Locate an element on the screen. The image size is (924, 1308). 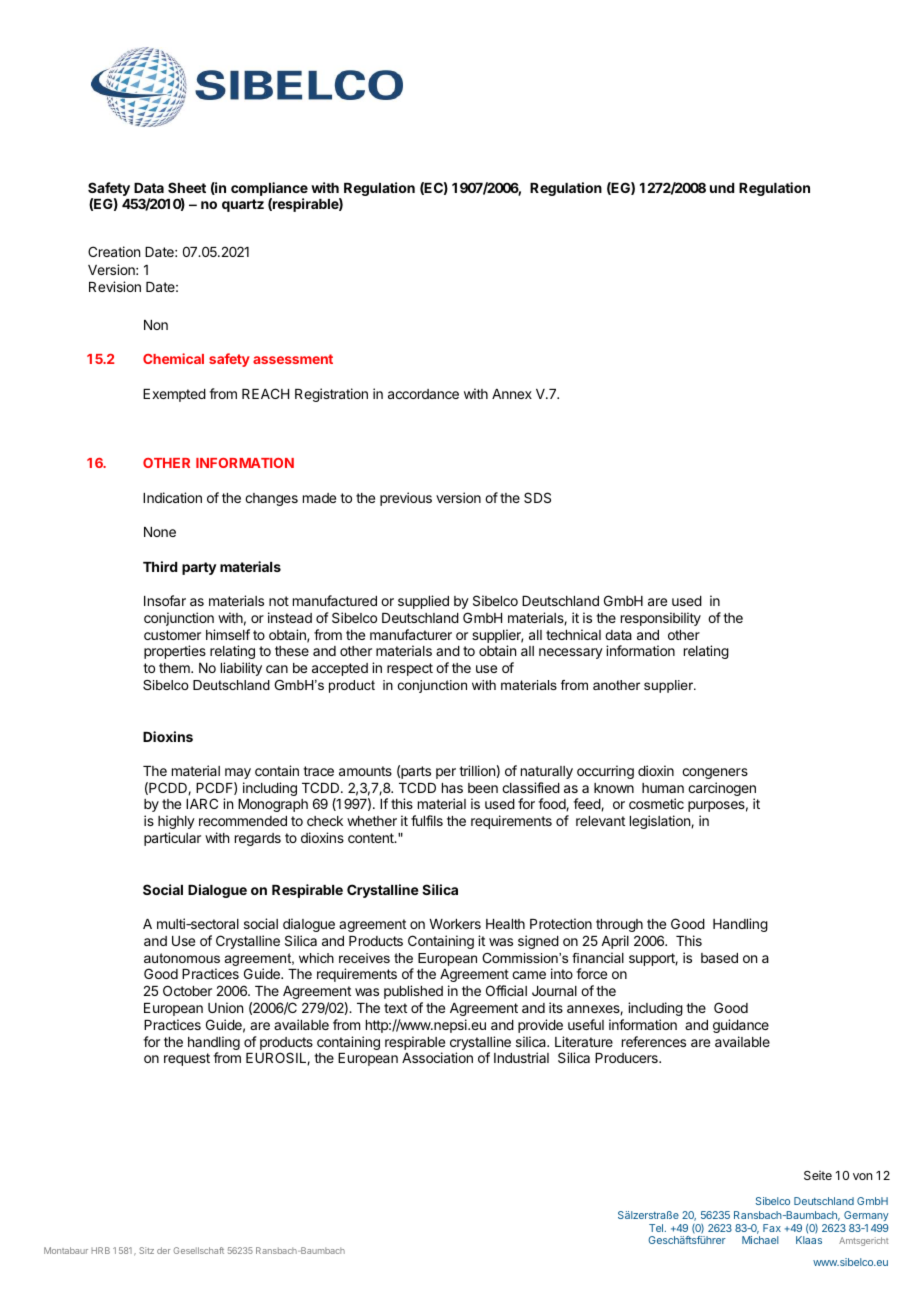
Tel is located at coordinates (657, 1228).
